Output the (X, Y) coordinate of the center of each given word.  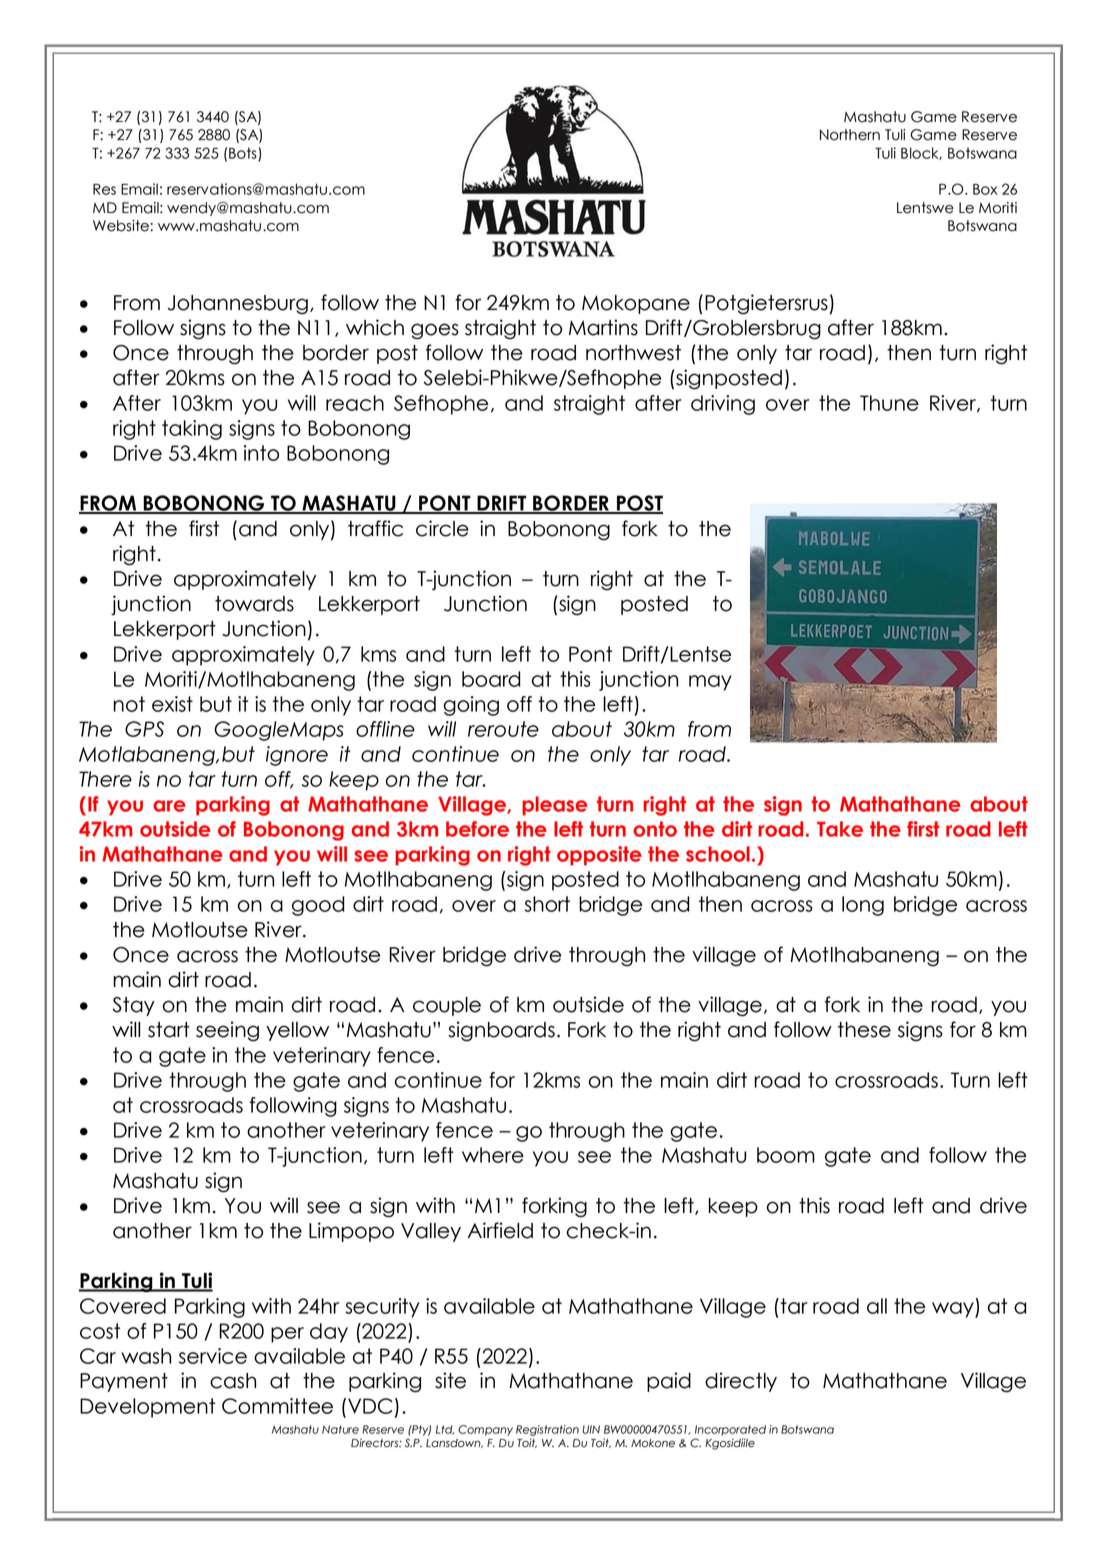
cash (233, 1381)
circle (442, 528)
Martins (603, 327)
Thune (889, 403)
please (554, 806)
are (169, 806)
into (261, 453)
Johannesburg (238, 305)
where (493, 1155)
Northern (850, 135)
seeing (227, 1031)
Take (840, 829)
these (864, 1030)
